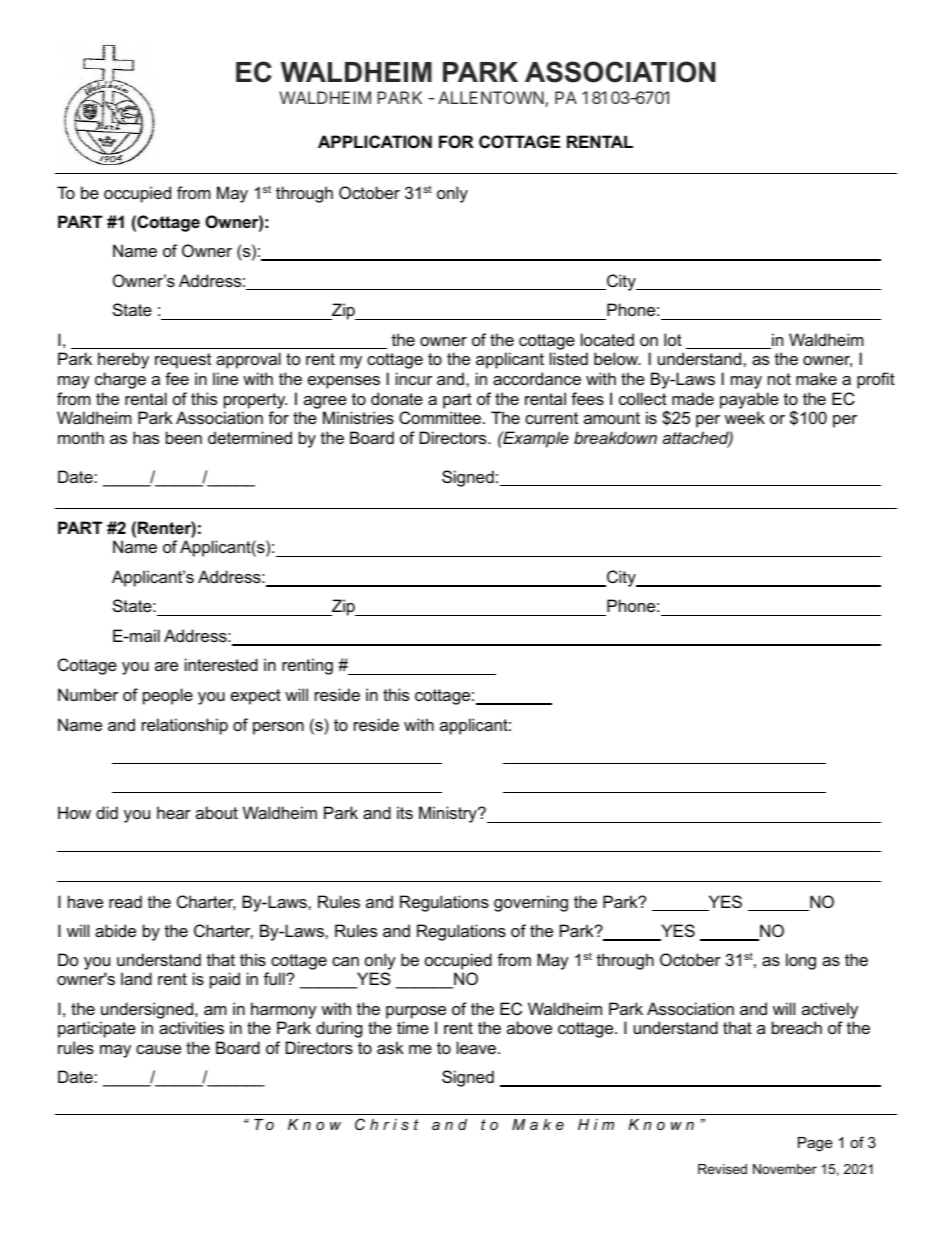 The image size is (952, 1233). What do you see at coordinates (801, 961) in the screenshot?
I see `long` at bounding box center [801, 961].
